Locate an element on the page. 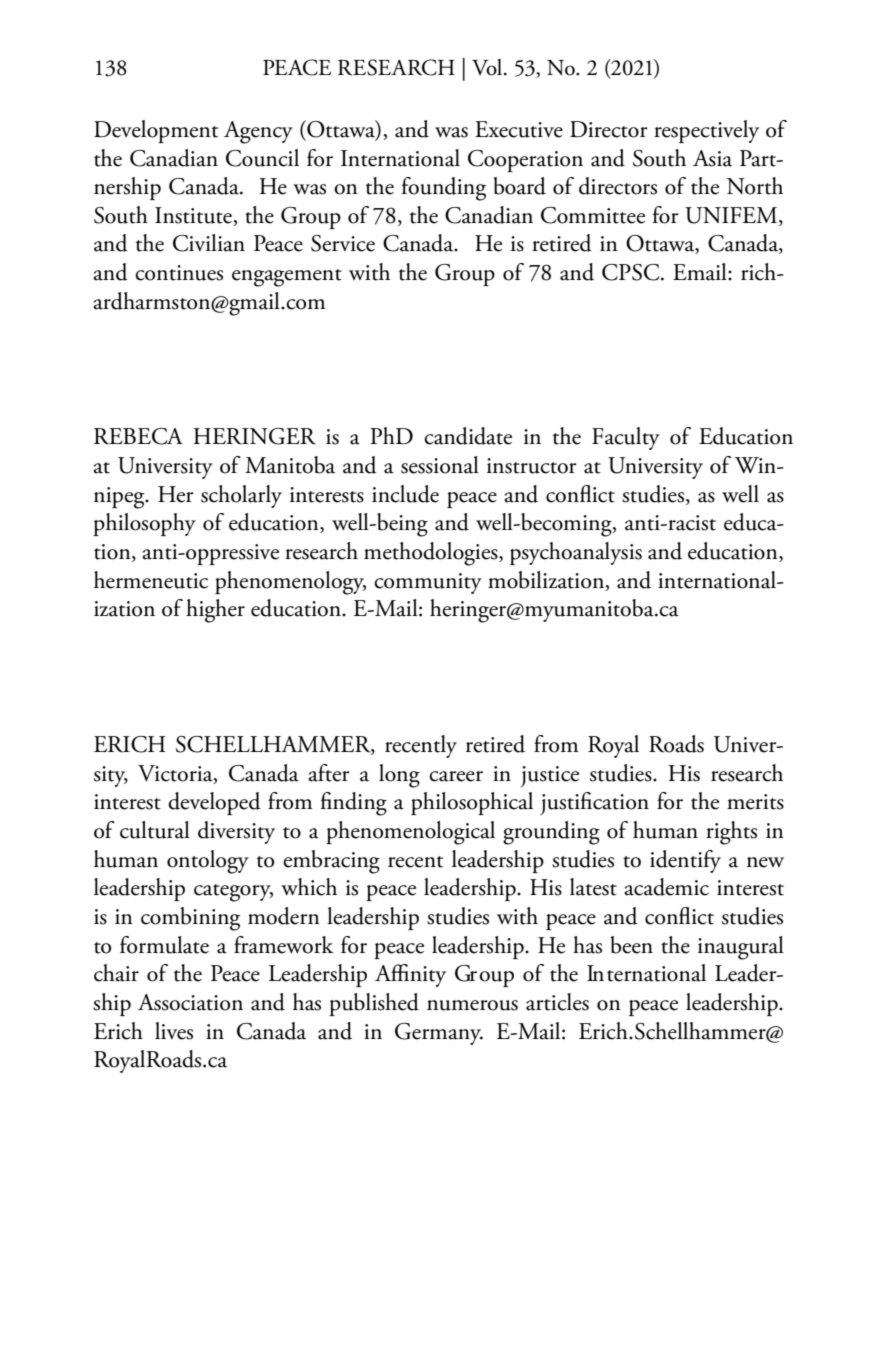 The width and height of the image is (896, 1345). merits is located at coordinates (755, 802).
